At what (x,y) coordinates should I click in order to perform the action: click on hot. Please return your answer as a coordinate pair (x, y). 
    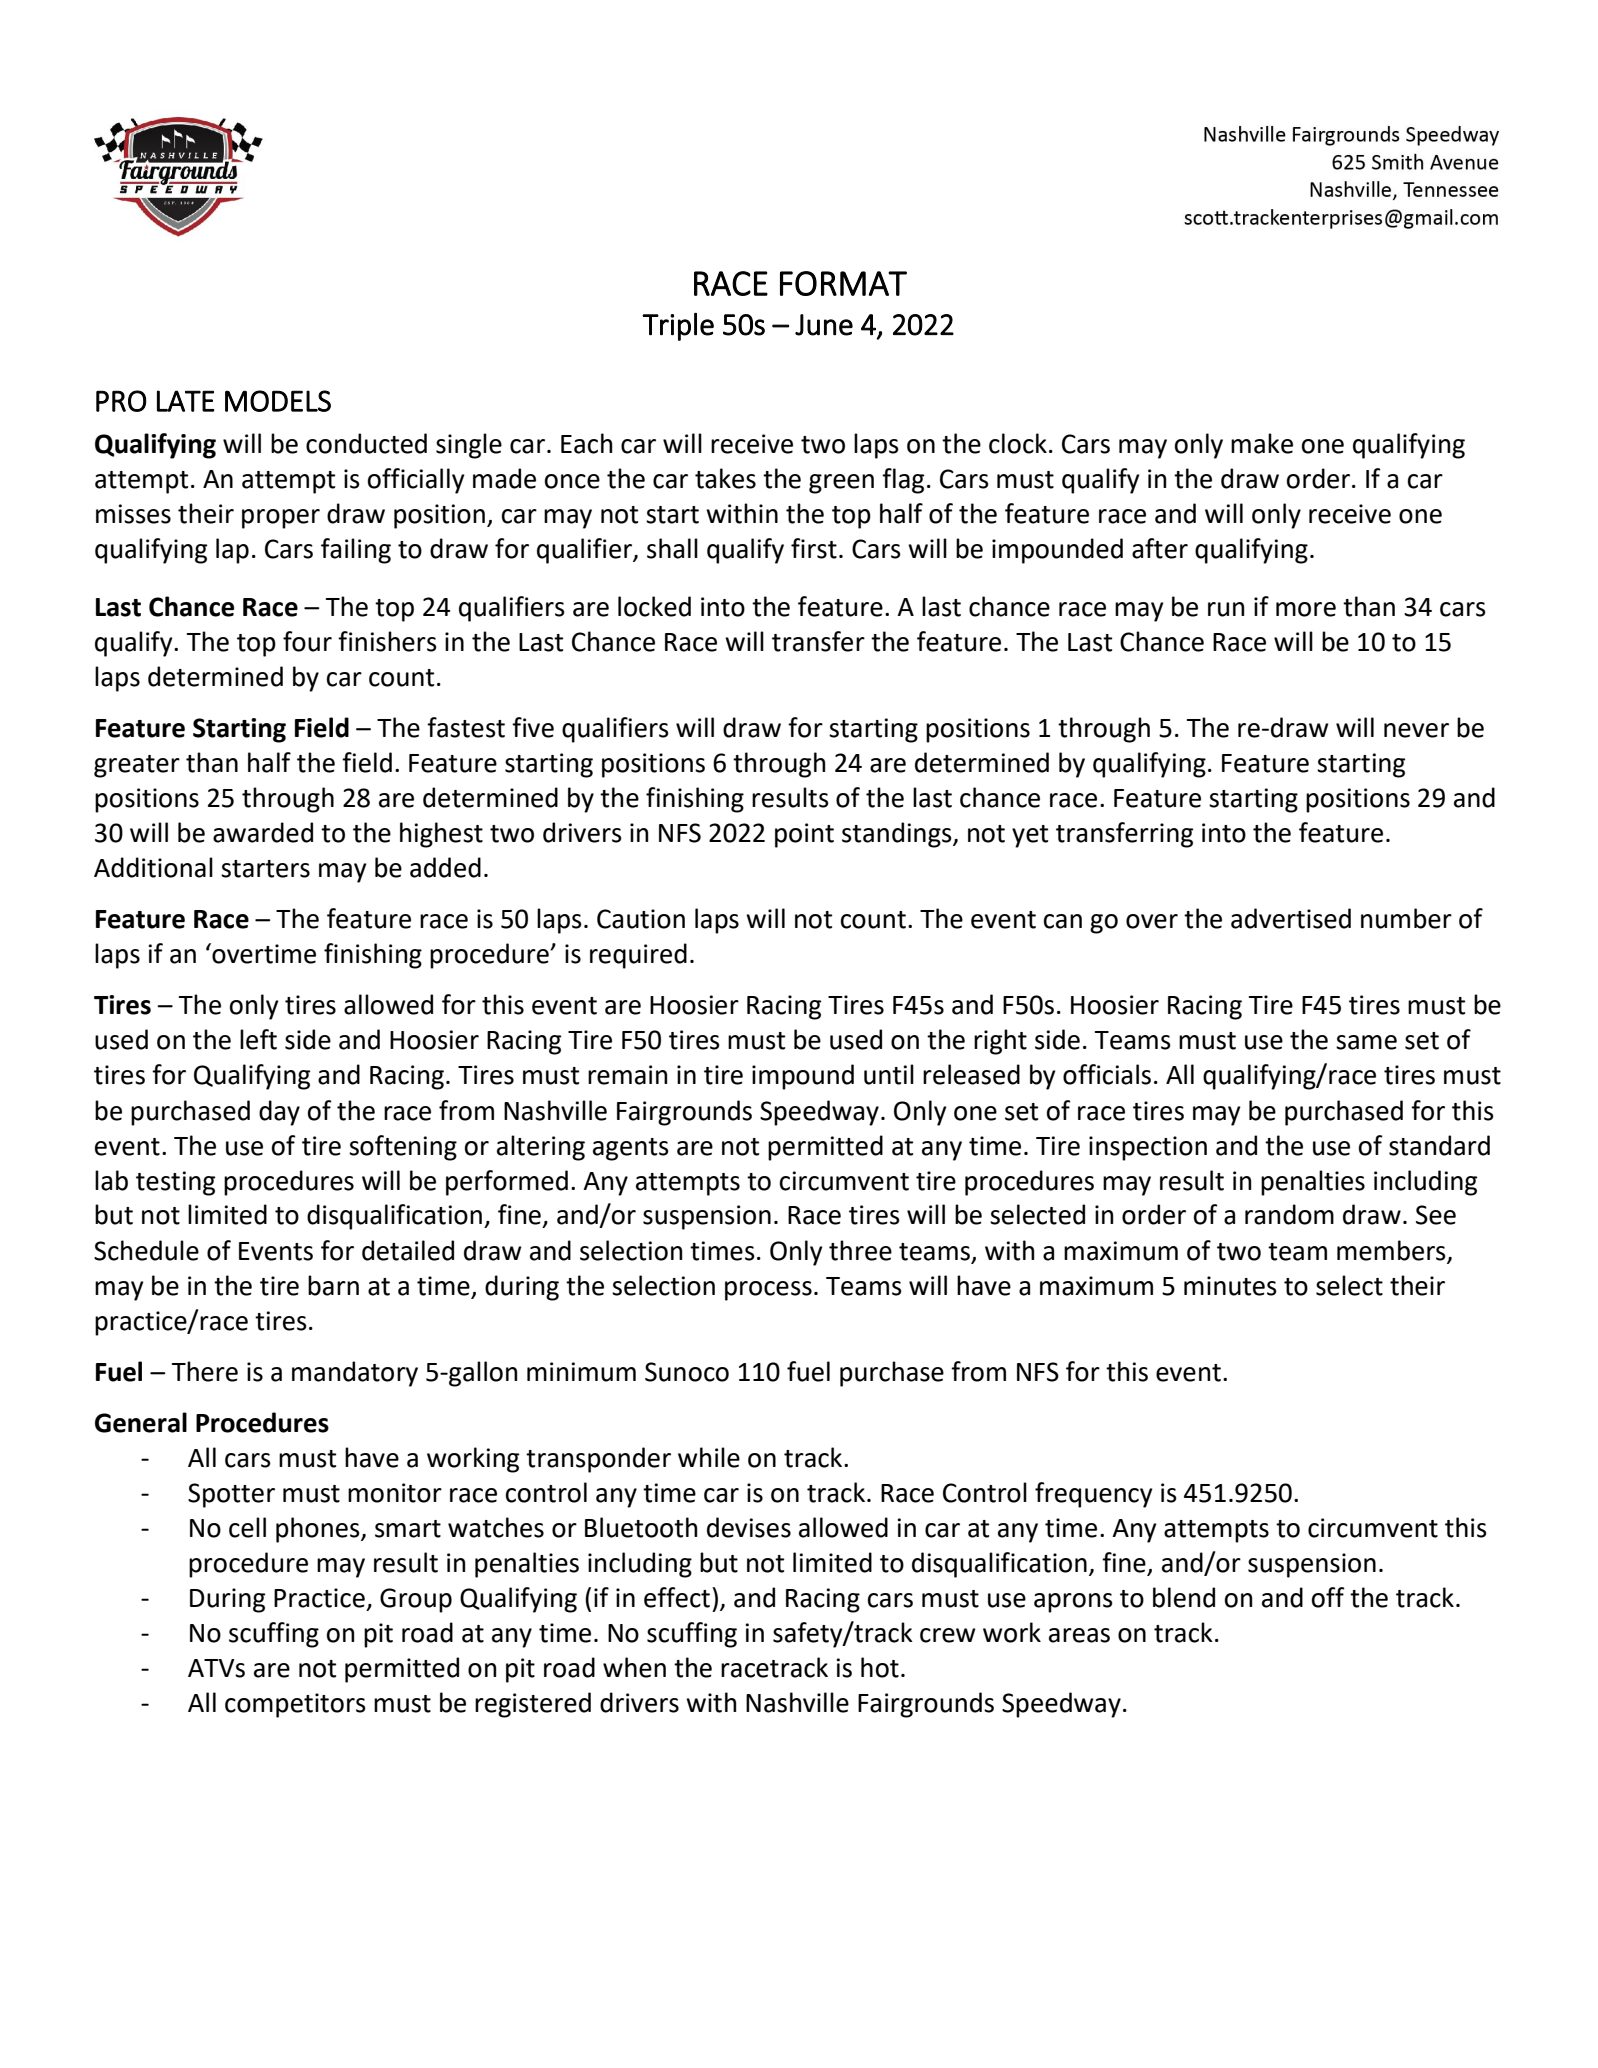
    Looking at the image, I should click on (880, 1667).
